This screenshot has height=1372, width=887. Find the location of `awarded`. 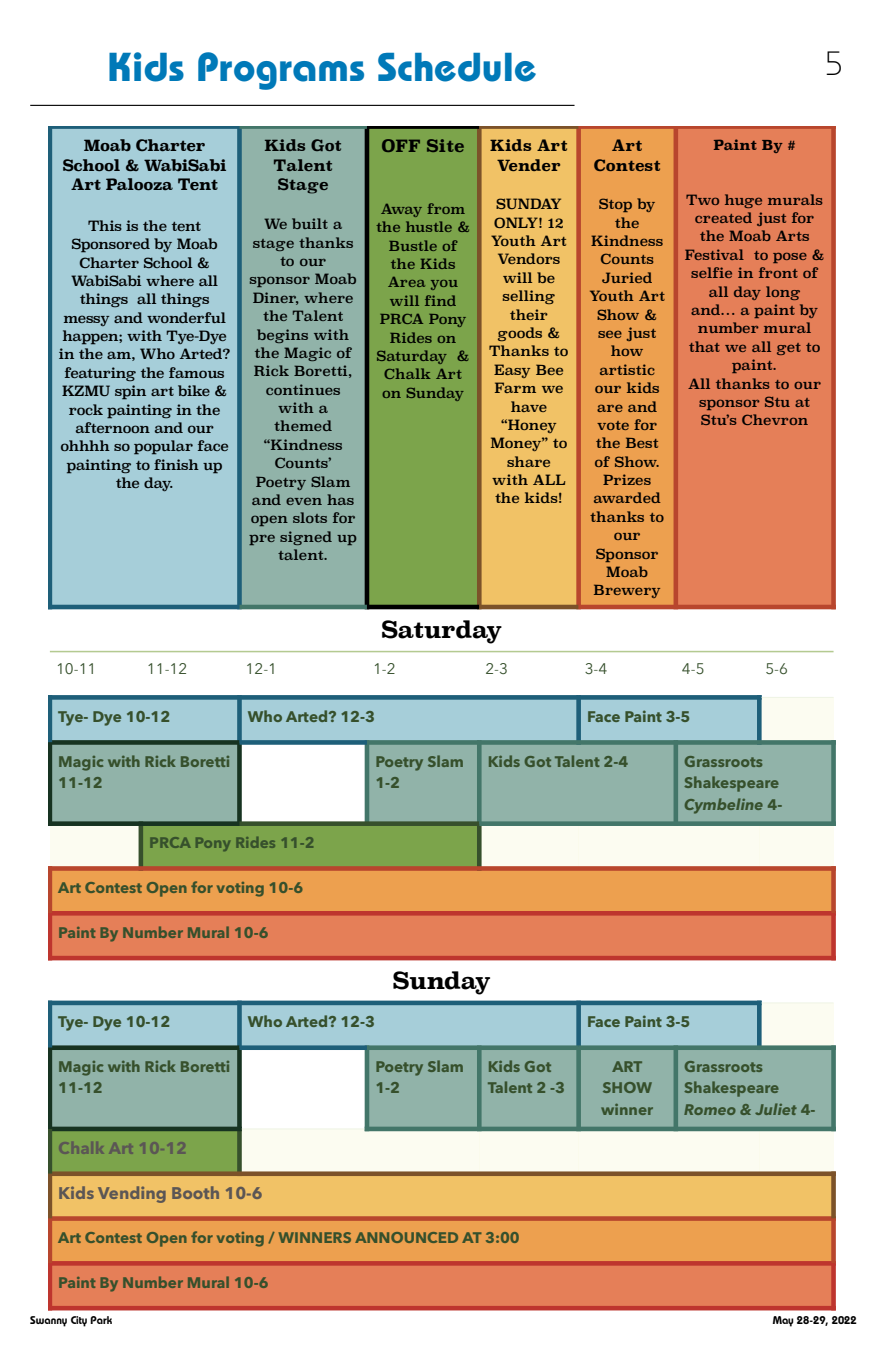

awarded is located at coordinates (627, 497).
